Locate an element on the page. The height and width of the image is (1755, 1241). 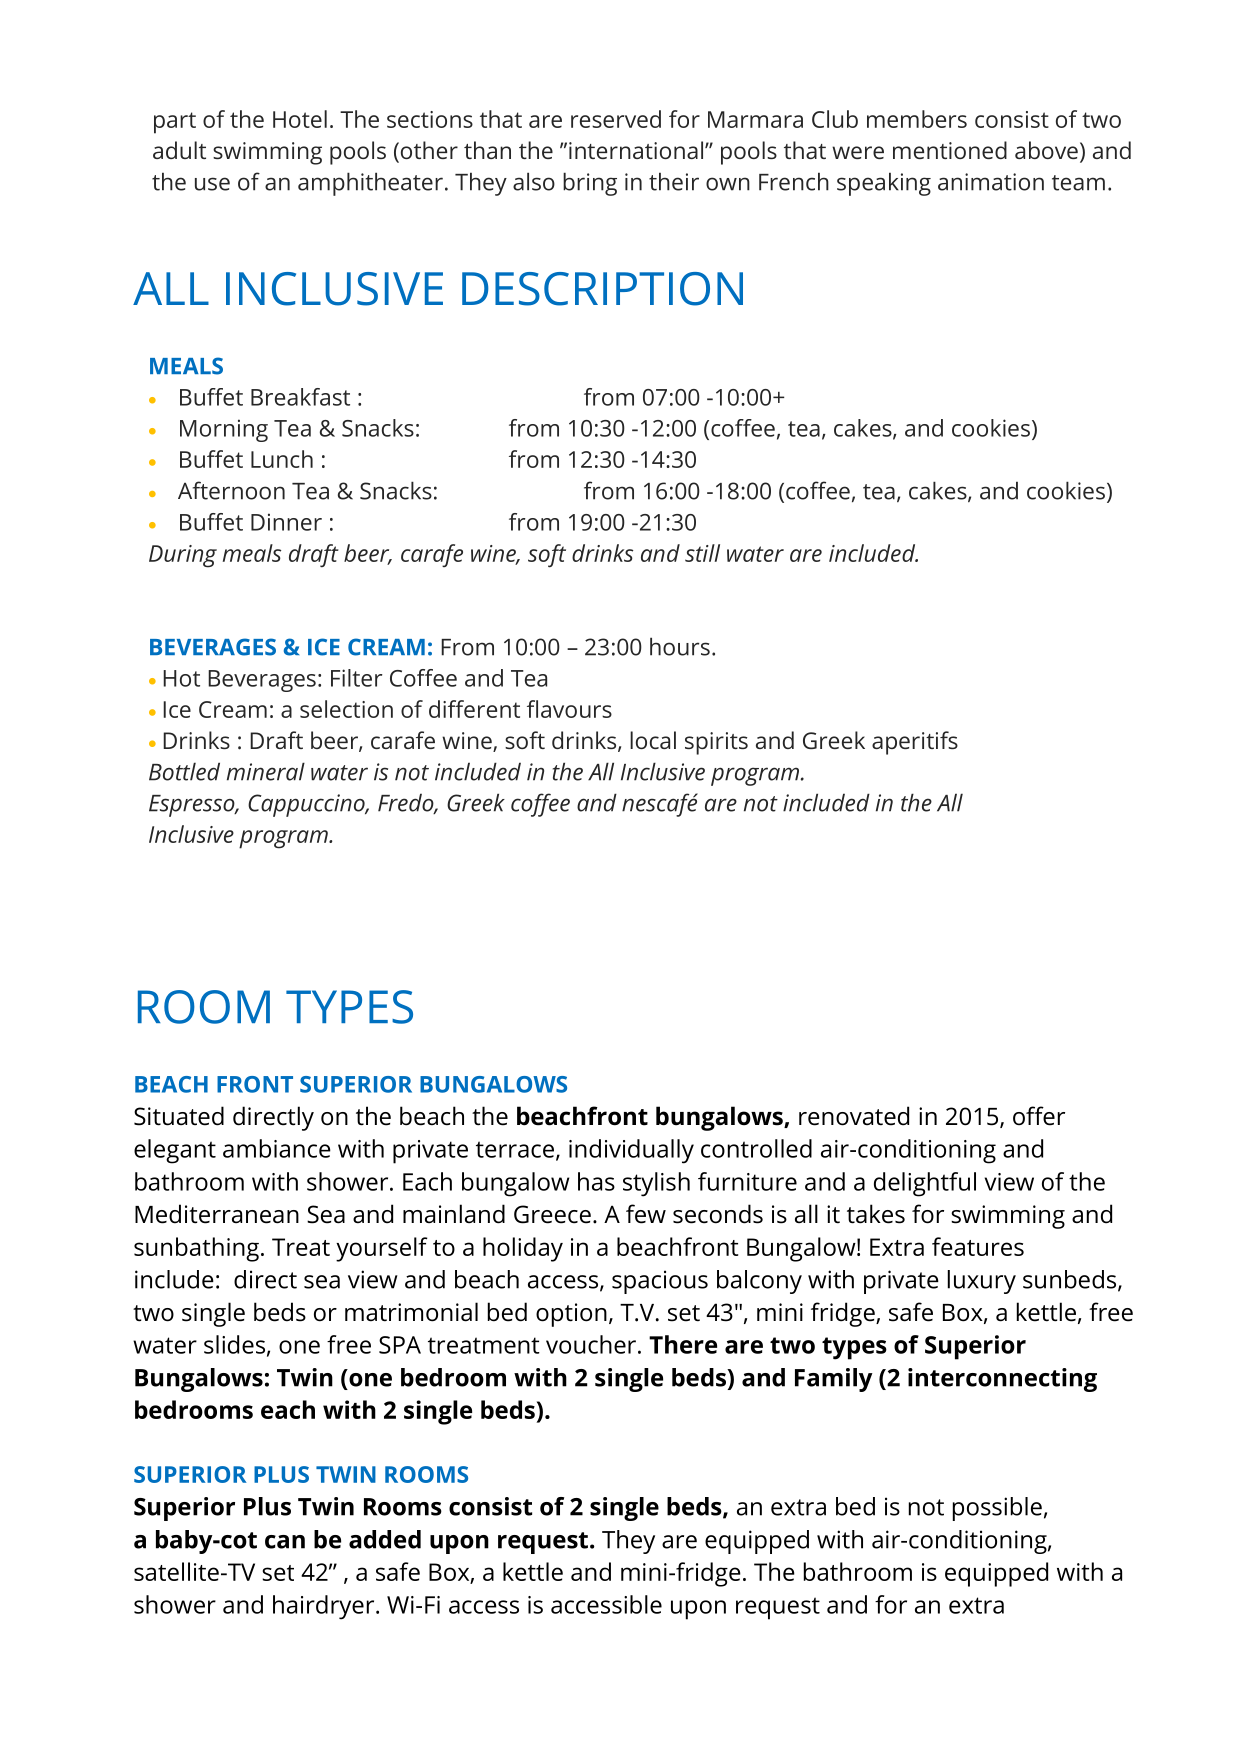
Mediterranean is located at coordinates (217, 1214).
